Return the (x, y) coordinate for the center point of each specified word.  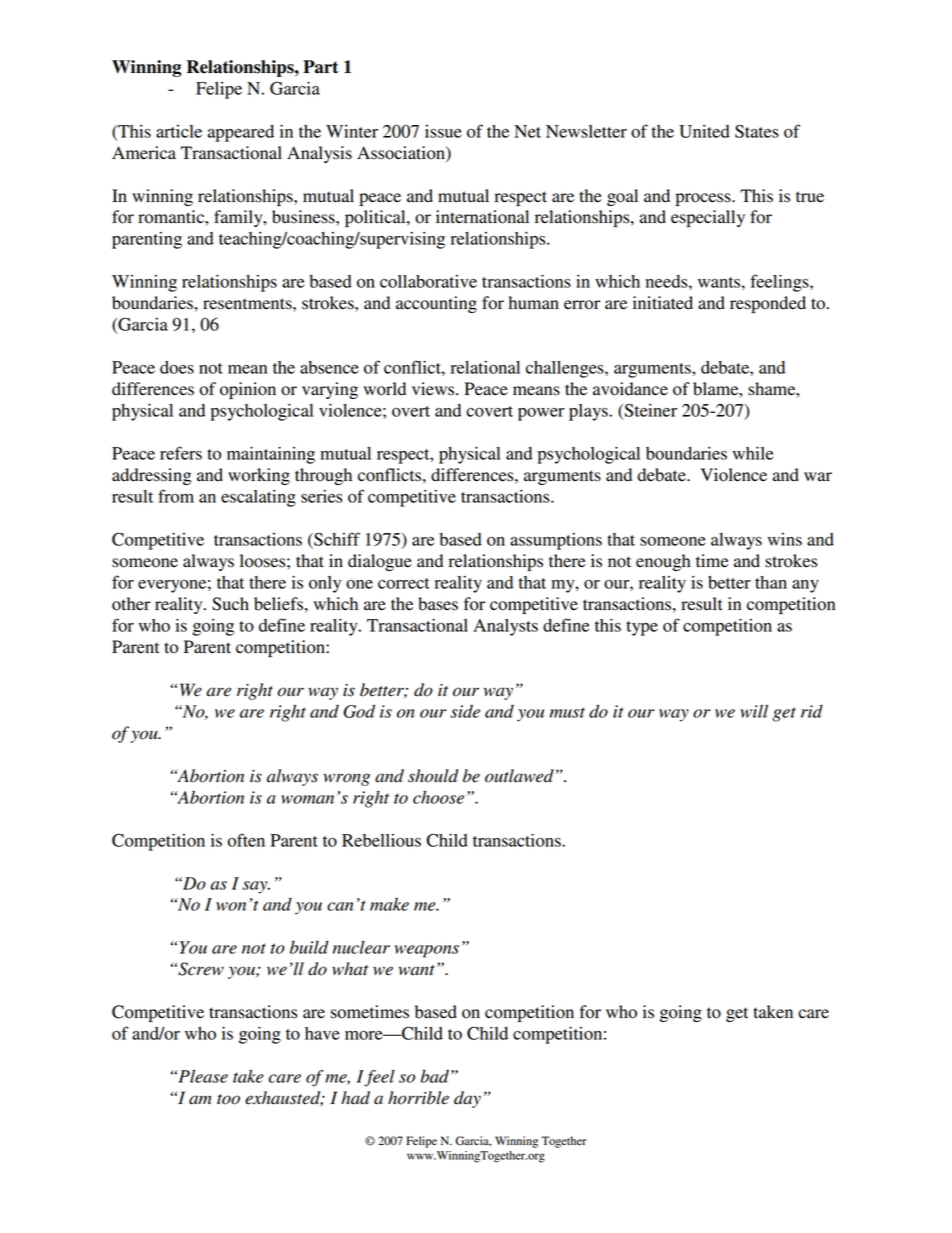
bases (438, 604)
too (228, 1099)
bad (434, 1076)
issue (443, 131)
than (771, 582)
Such (230, 604)
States (757, 131)
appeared (241, 133)
